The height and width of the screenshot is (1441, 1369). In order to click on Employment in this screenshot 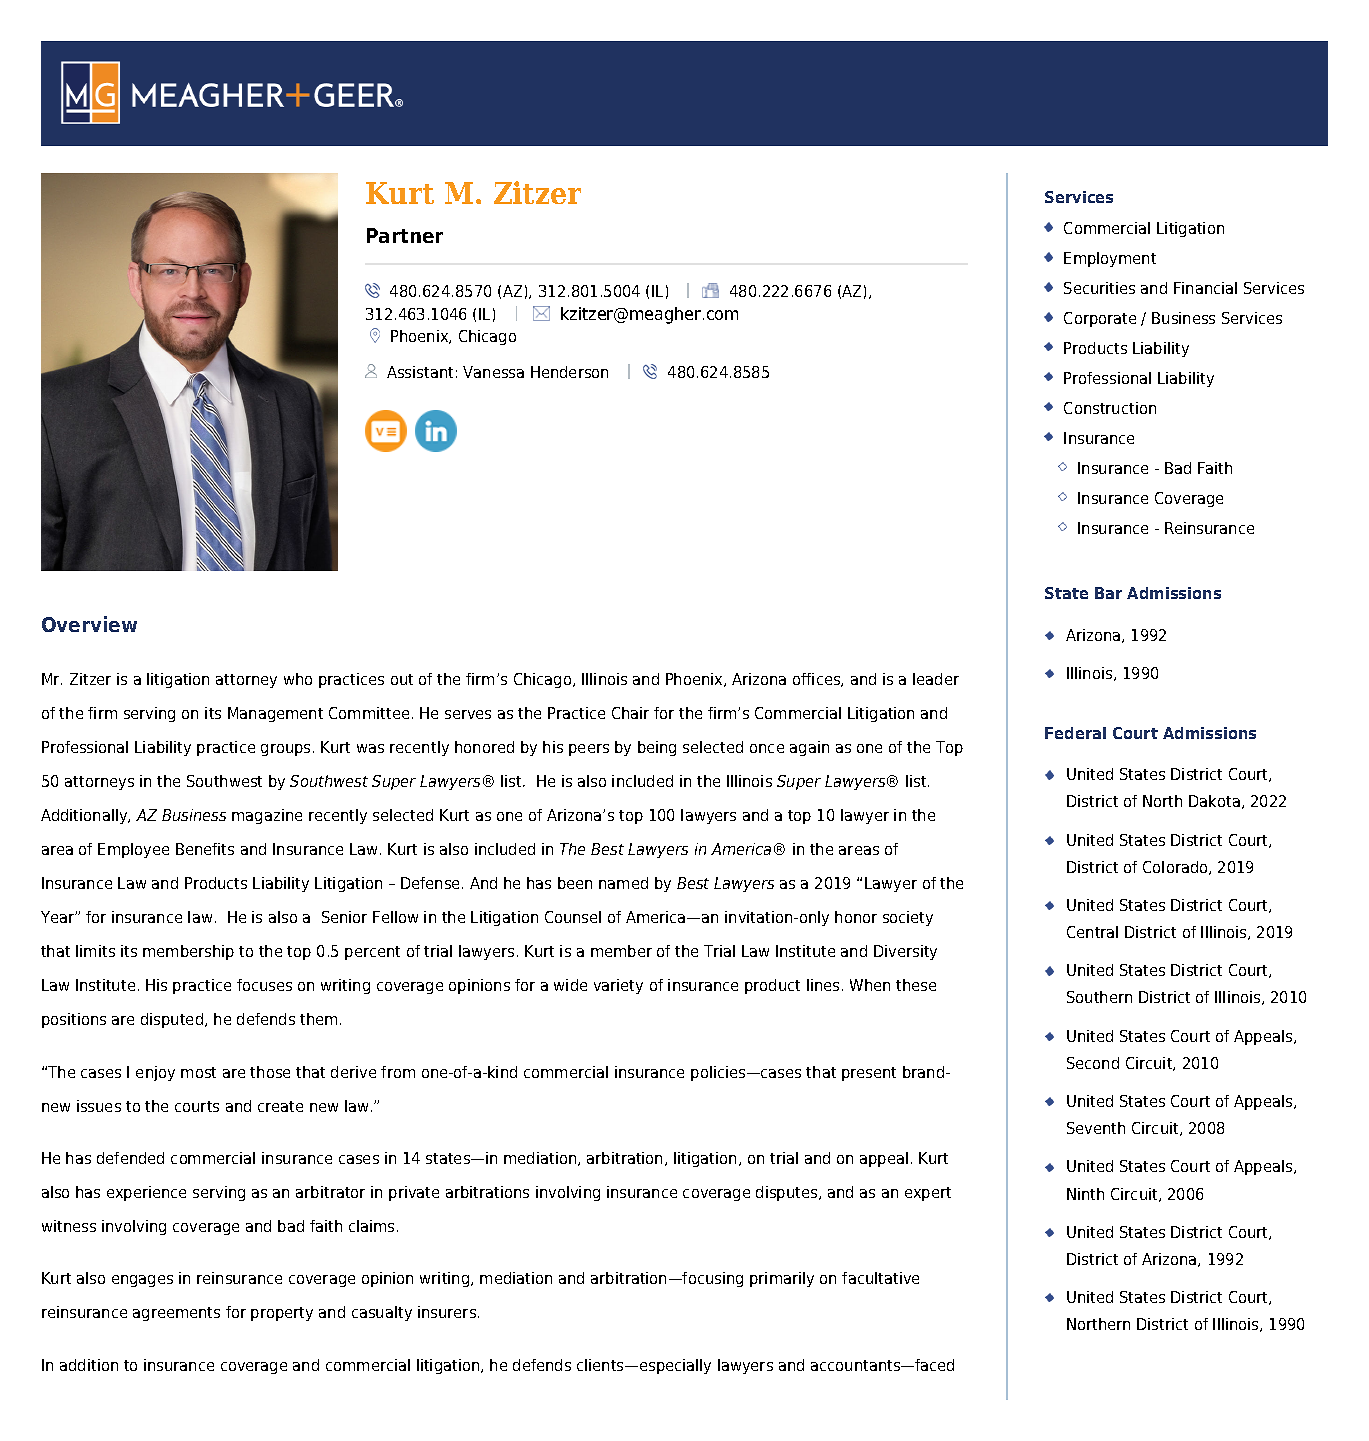, I will do `click(1110, 259)`.
